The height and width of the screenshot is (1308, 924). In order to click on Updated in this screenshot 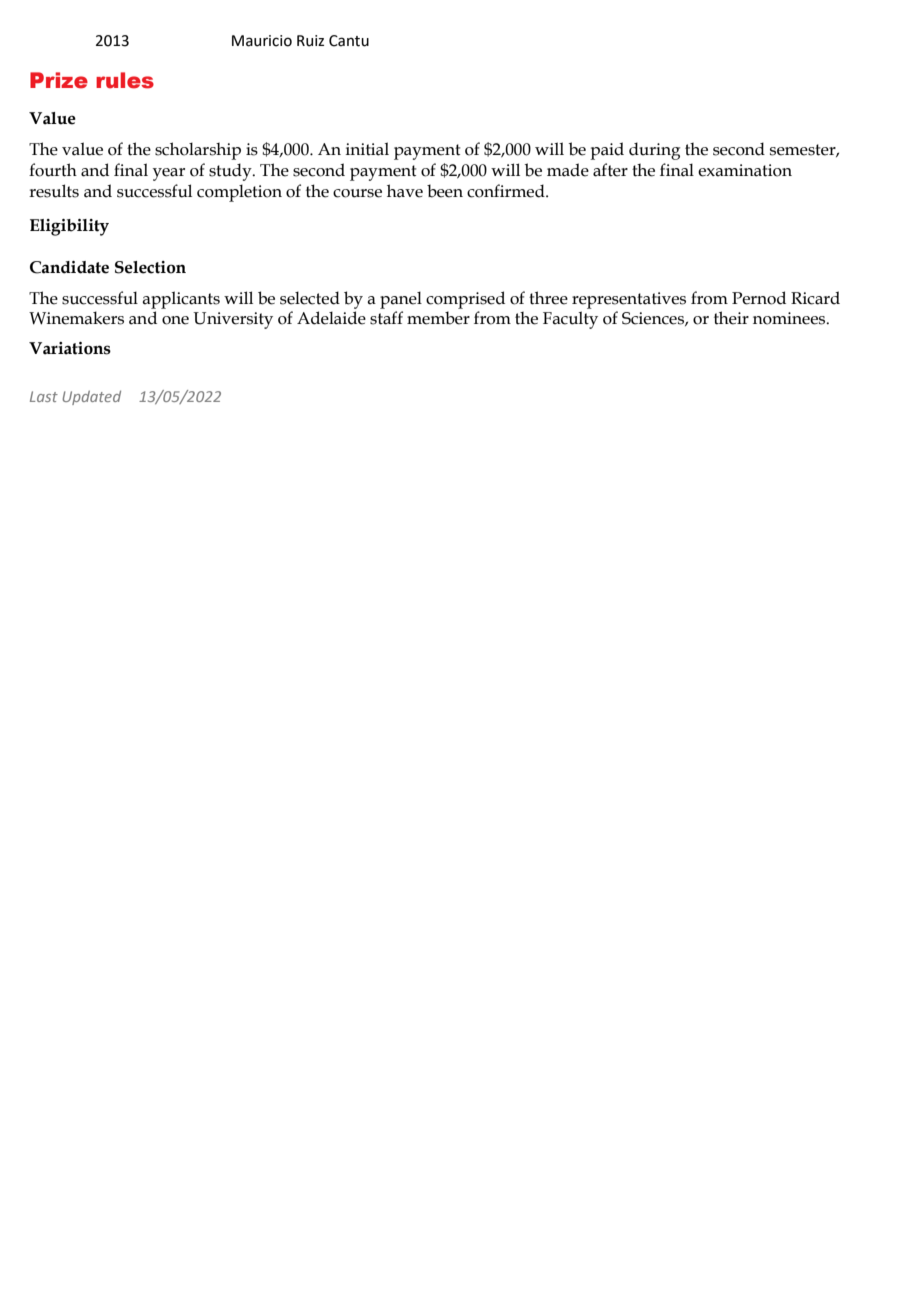, I will do `click(91, 397)`.
